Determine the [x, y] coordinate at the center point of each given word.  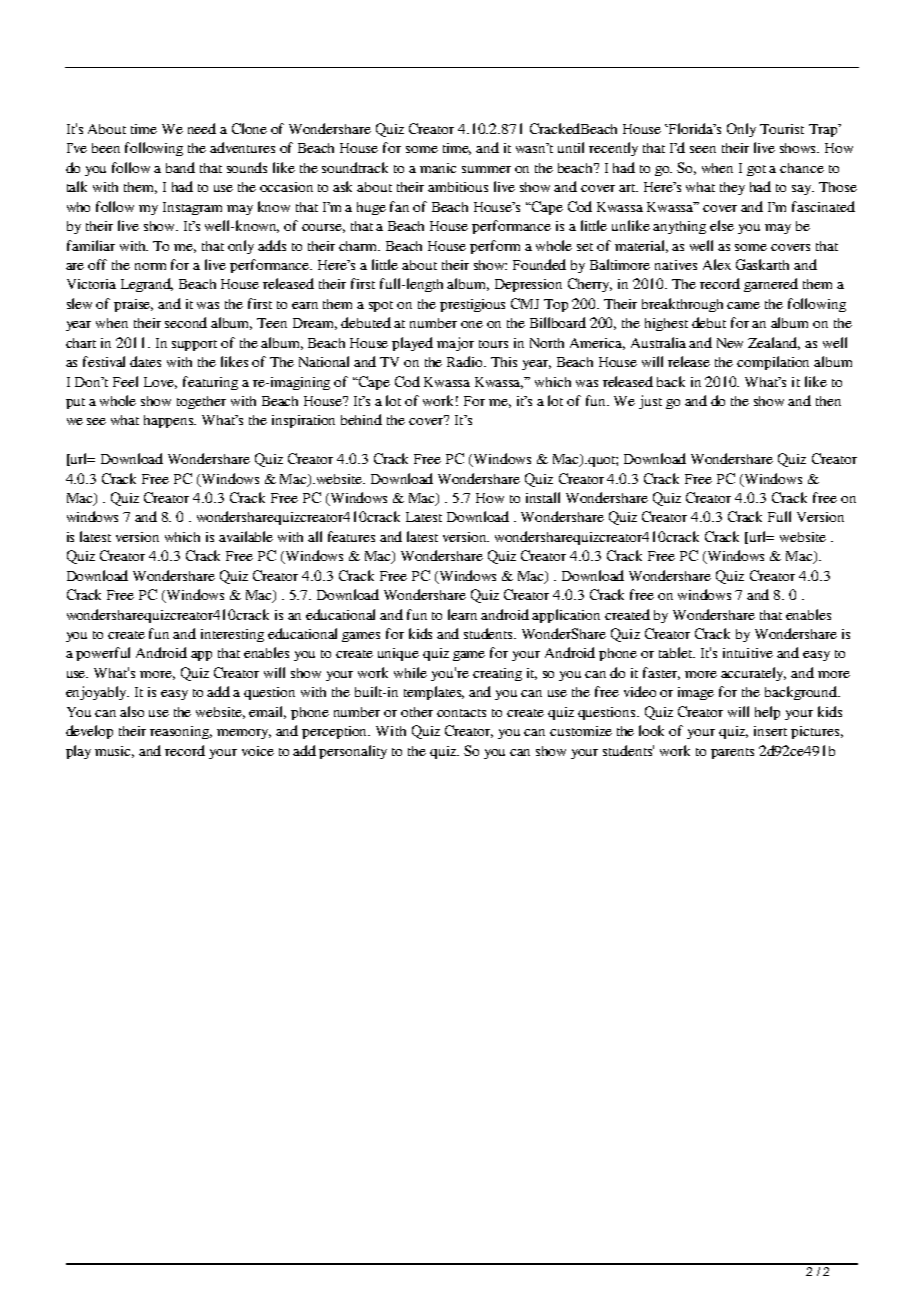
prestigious [472, 305]
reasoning [181, 732]
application [566, 616]
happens [170, 421]
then [828, 401]
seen [703, 149]
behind [361, 419]
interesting [232, 635]
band [180, 167]
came [743, 305]
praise [133, 305]
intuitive [748, 653]
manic [438, 168]
